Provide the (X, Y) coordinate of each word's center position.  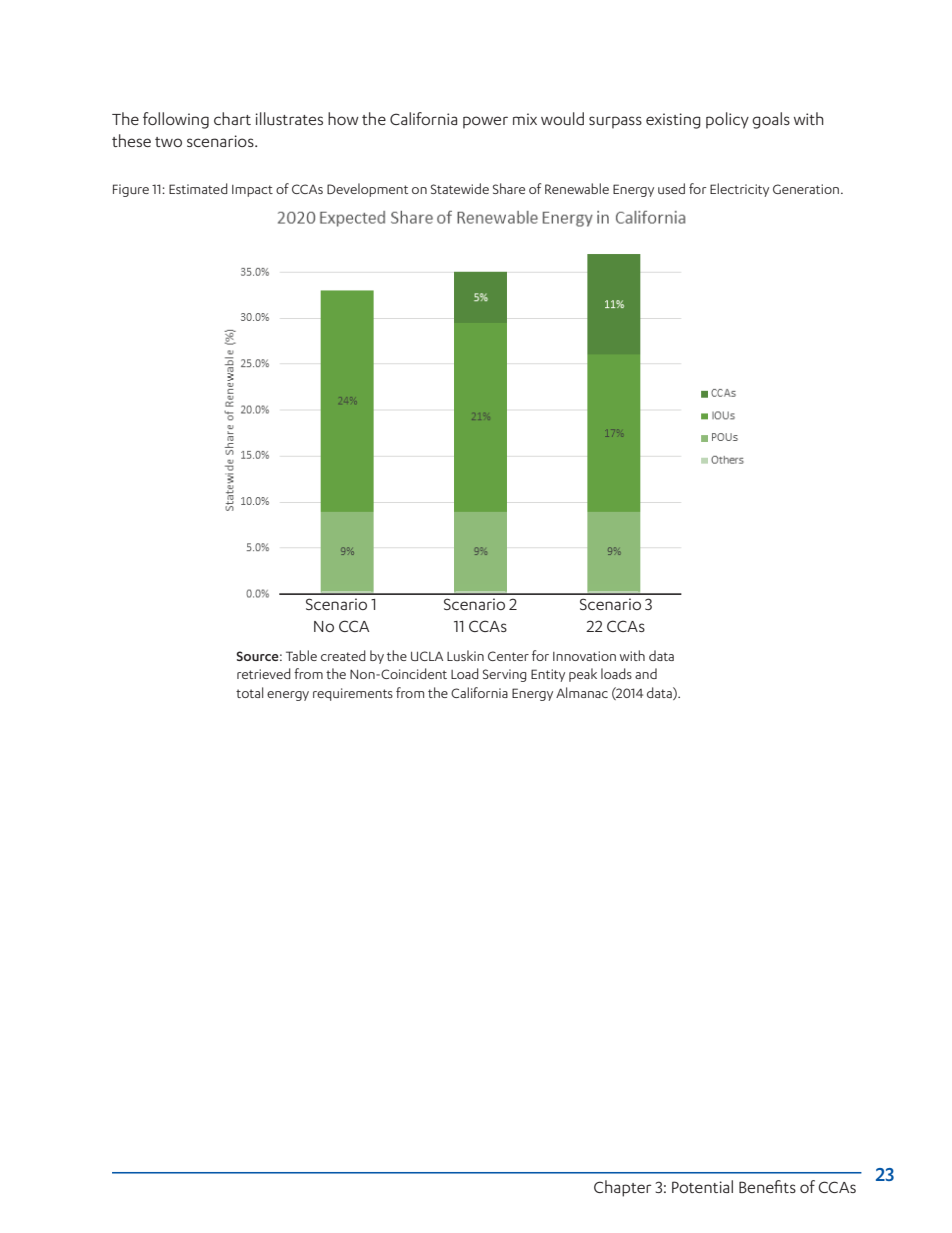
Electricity (739, 190)
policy (727, 120)
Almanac (582, 692)
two (168, 142)
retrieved (264, 673)
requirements (353, 694)
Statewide (460, 188)
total (249, 692)
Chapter (623, 1188)
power (485, 122)
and (646, 673)
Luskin (465, 655)
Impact (252, 191)
